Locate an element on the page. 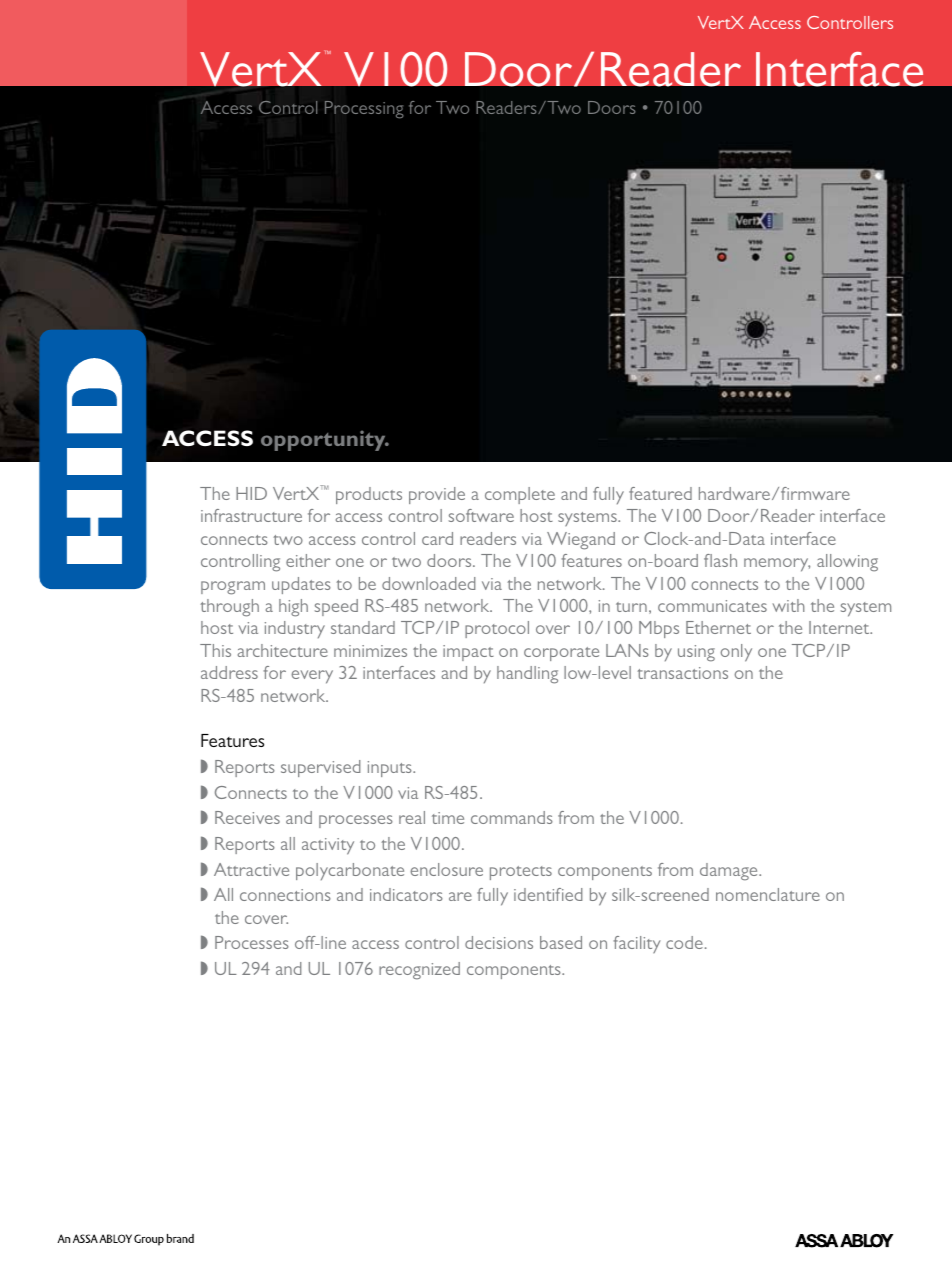 The height and width of the image is (1270, 952). supervised is located at coordinates (320, 768).
